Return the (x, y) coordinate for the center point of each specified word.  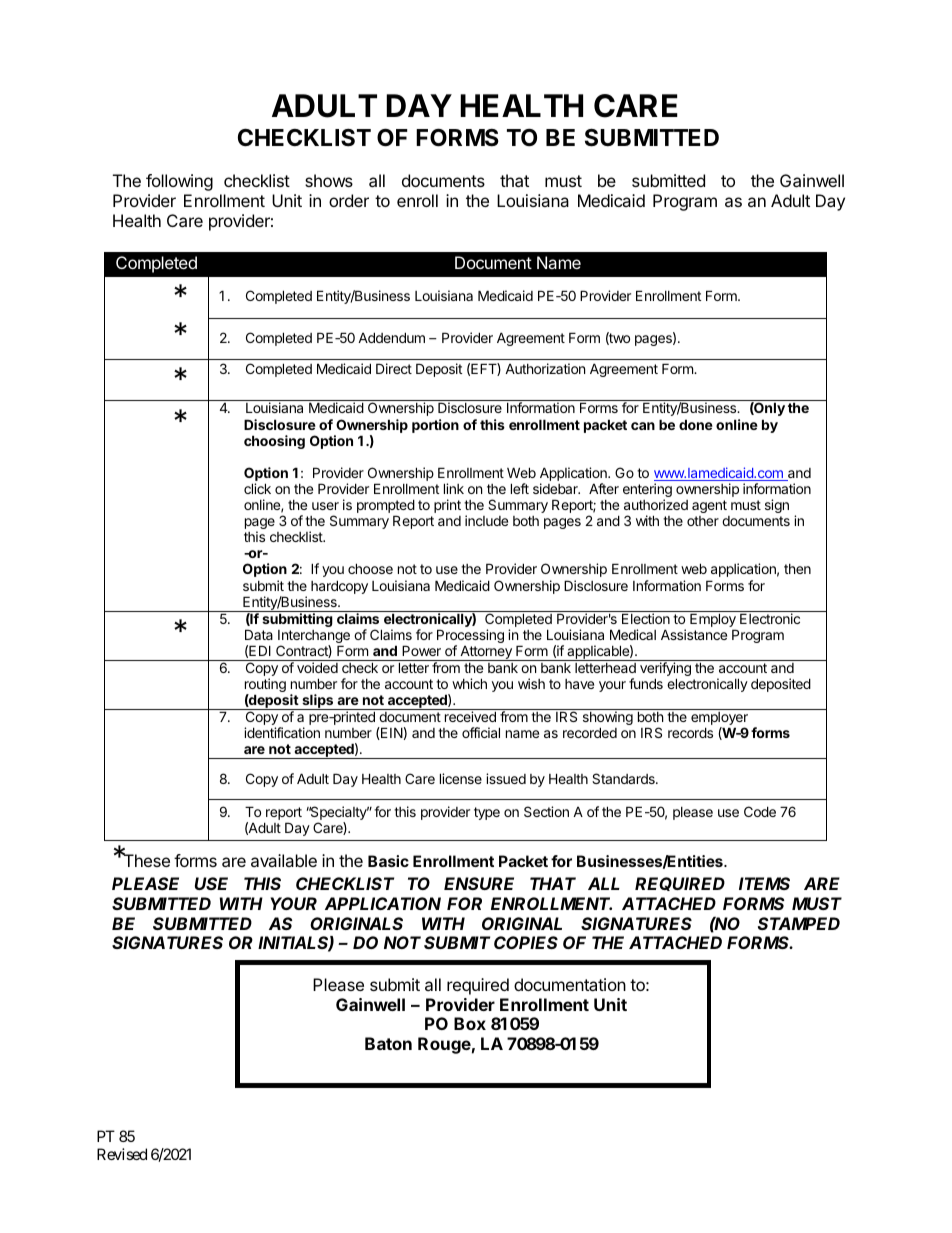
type (487, 813)
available (284, 860)
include (486, 520)
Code (760, 811)
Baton (388, 1043)
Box (470, 1023)
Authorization (545, 368)
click (257, 488)
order (349, 200)
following (179, 182)
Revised (122, 1154)
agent (709, 506)
